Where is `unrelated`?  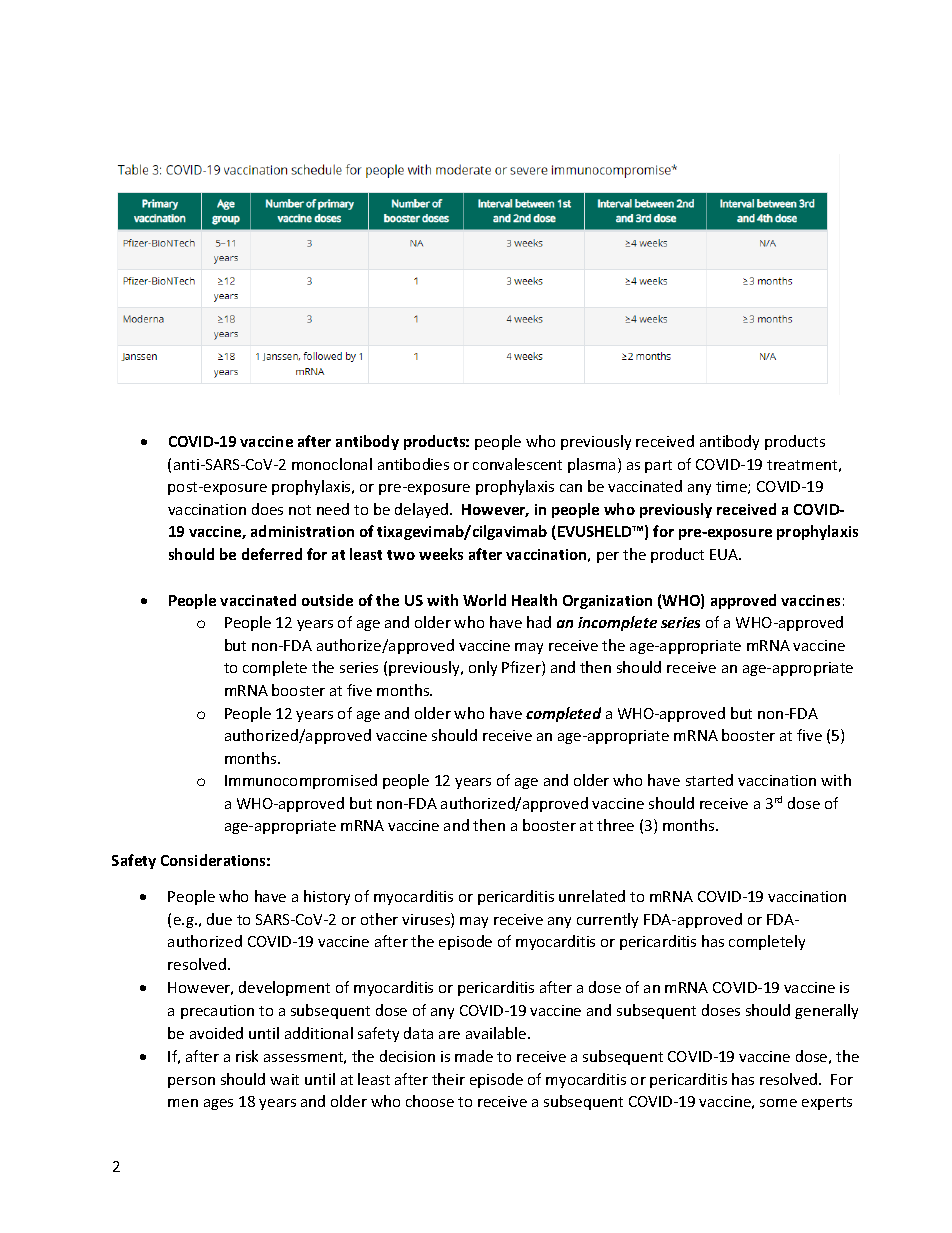 unrelated is located at coordinates (592, 896).
